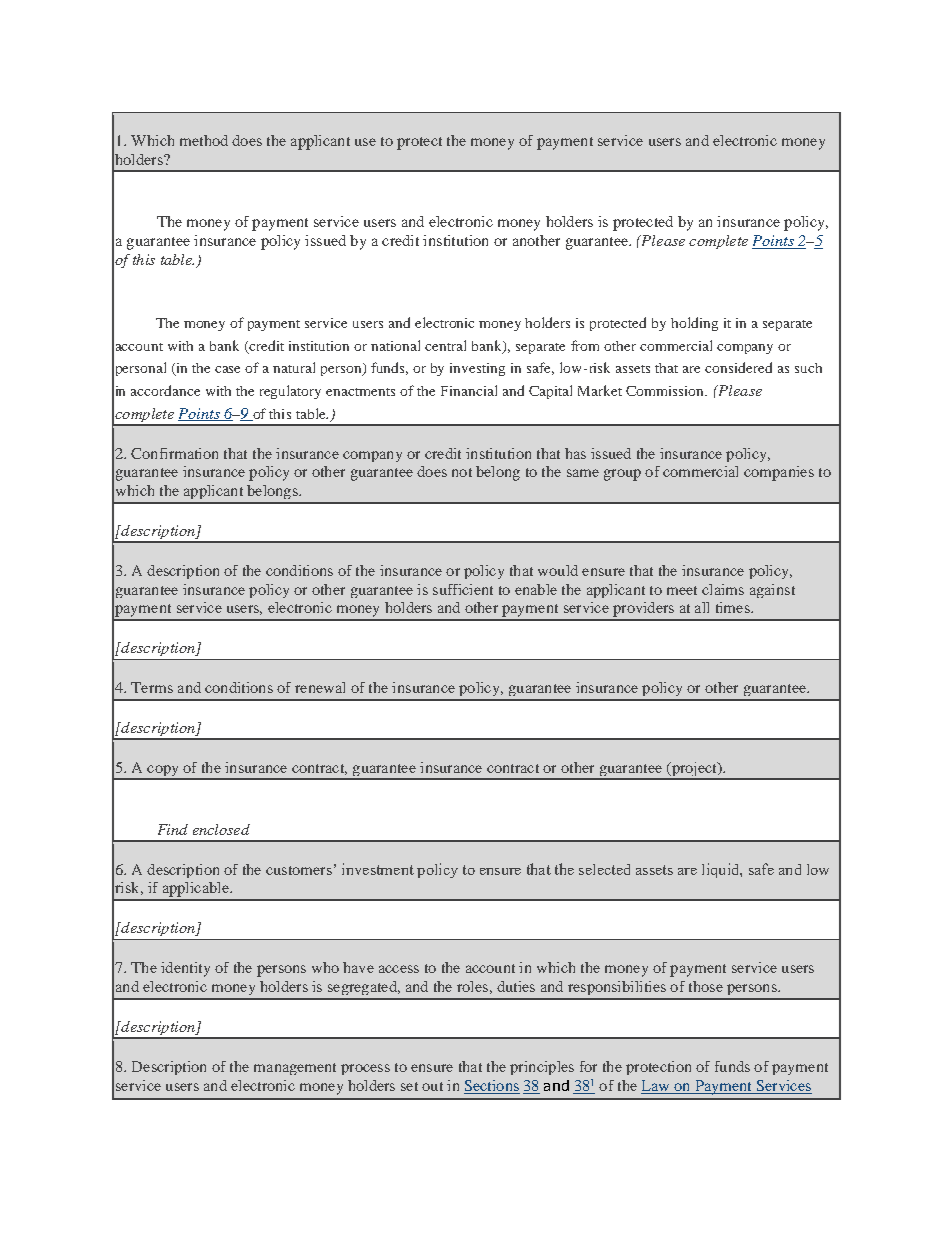 This screenshot has width=952, height=1233. I want to click on holding, so click(694, 324).
